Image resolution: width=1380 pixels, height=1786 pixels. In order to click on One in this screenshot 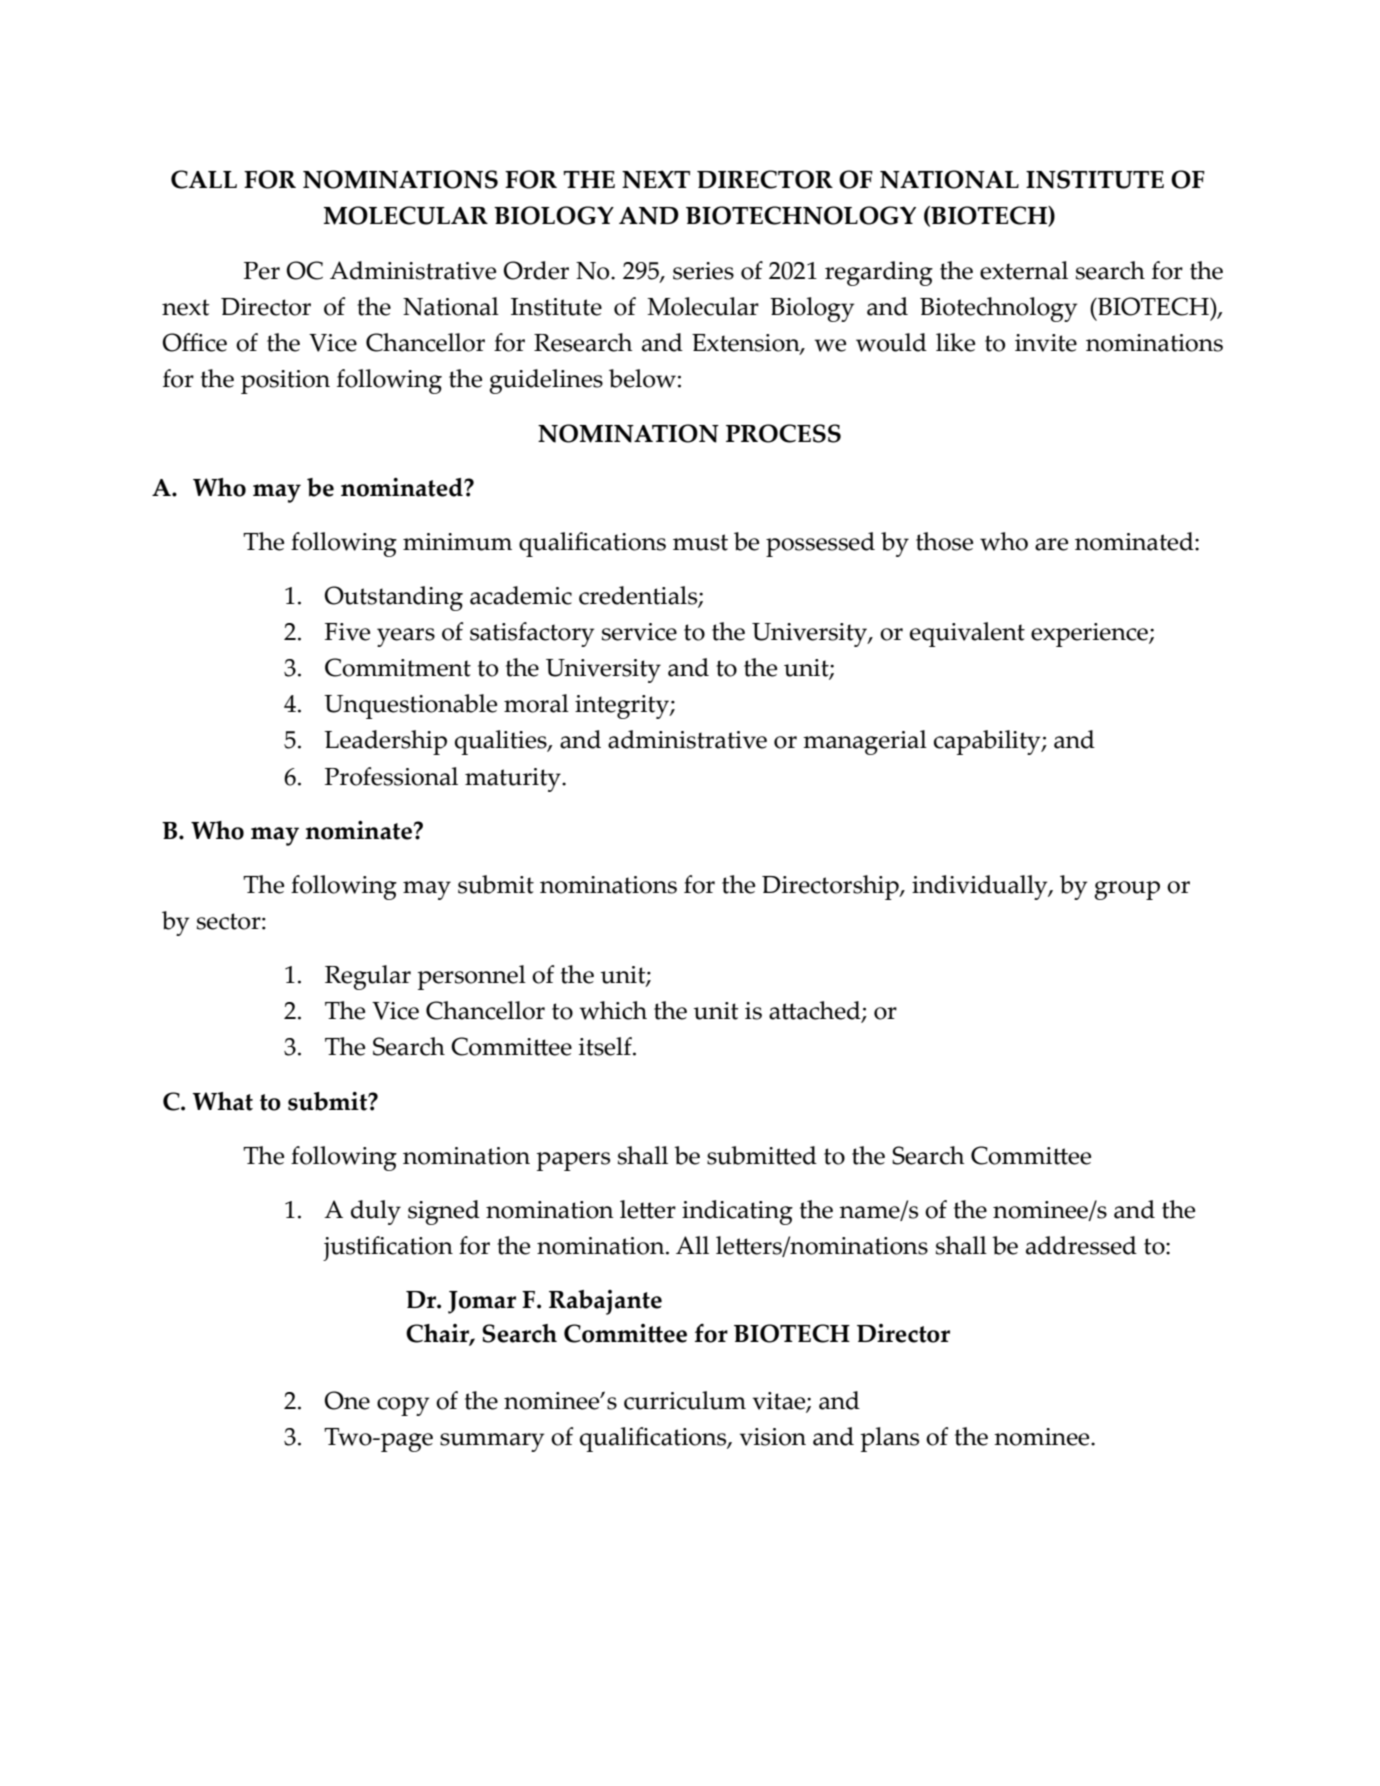, I will do `click(347, 1400)`.
